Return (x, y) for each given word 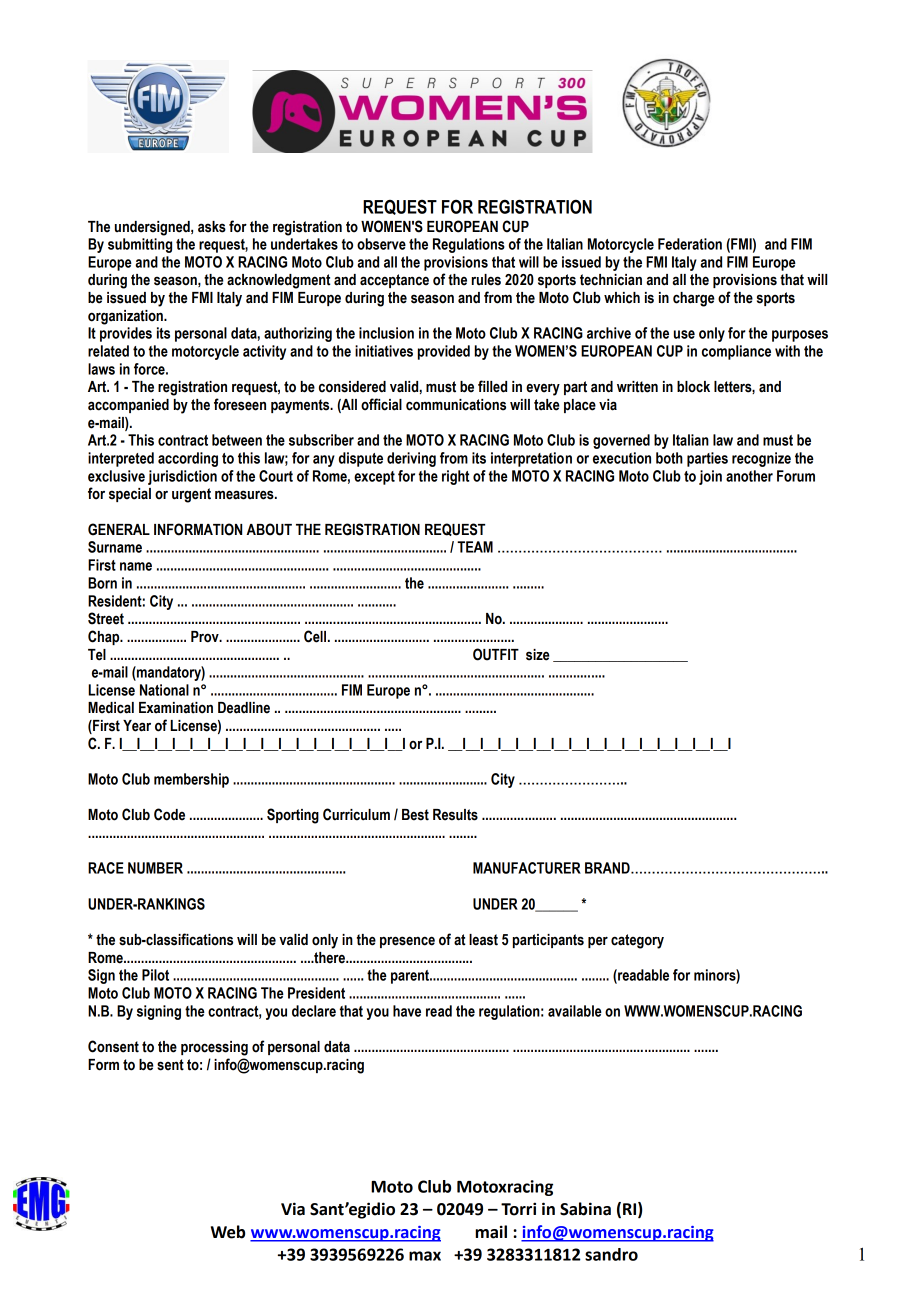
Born (102, 583)
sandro (611, 1254)
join (710, 477)
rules (486, 280)
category (637, 941)
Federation (690, 244)
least (483, 940)
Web (228, 1232)
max (425, 1256)
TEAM (475, 547)
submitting (140, 245)
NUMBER (155, 868)
